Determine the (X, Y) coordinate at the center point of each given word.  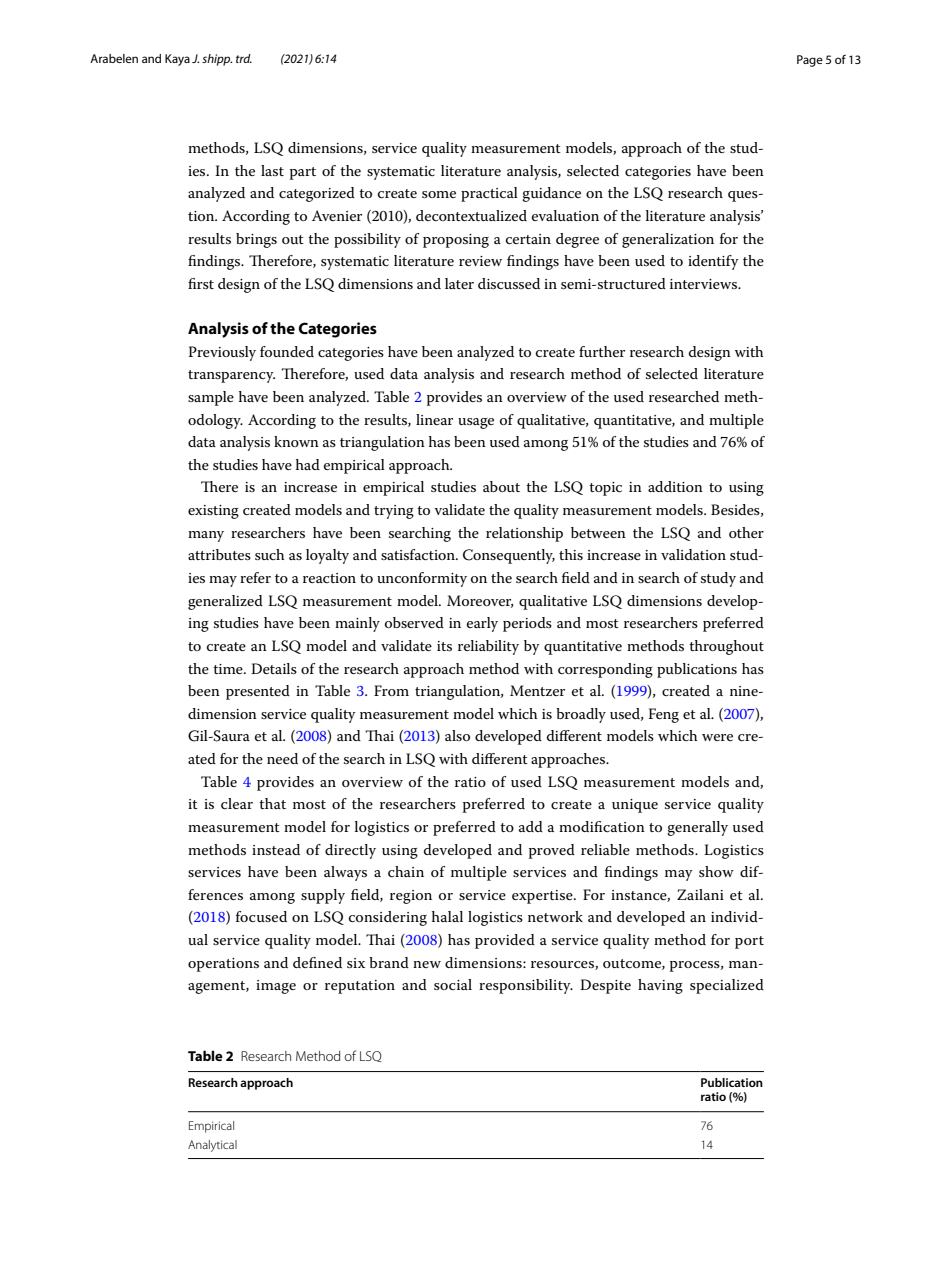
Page (810, 61)
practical (489, 194)
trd (244, 58)
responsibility (526, 986)
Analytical (212, 1146)
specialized (727, 986)
